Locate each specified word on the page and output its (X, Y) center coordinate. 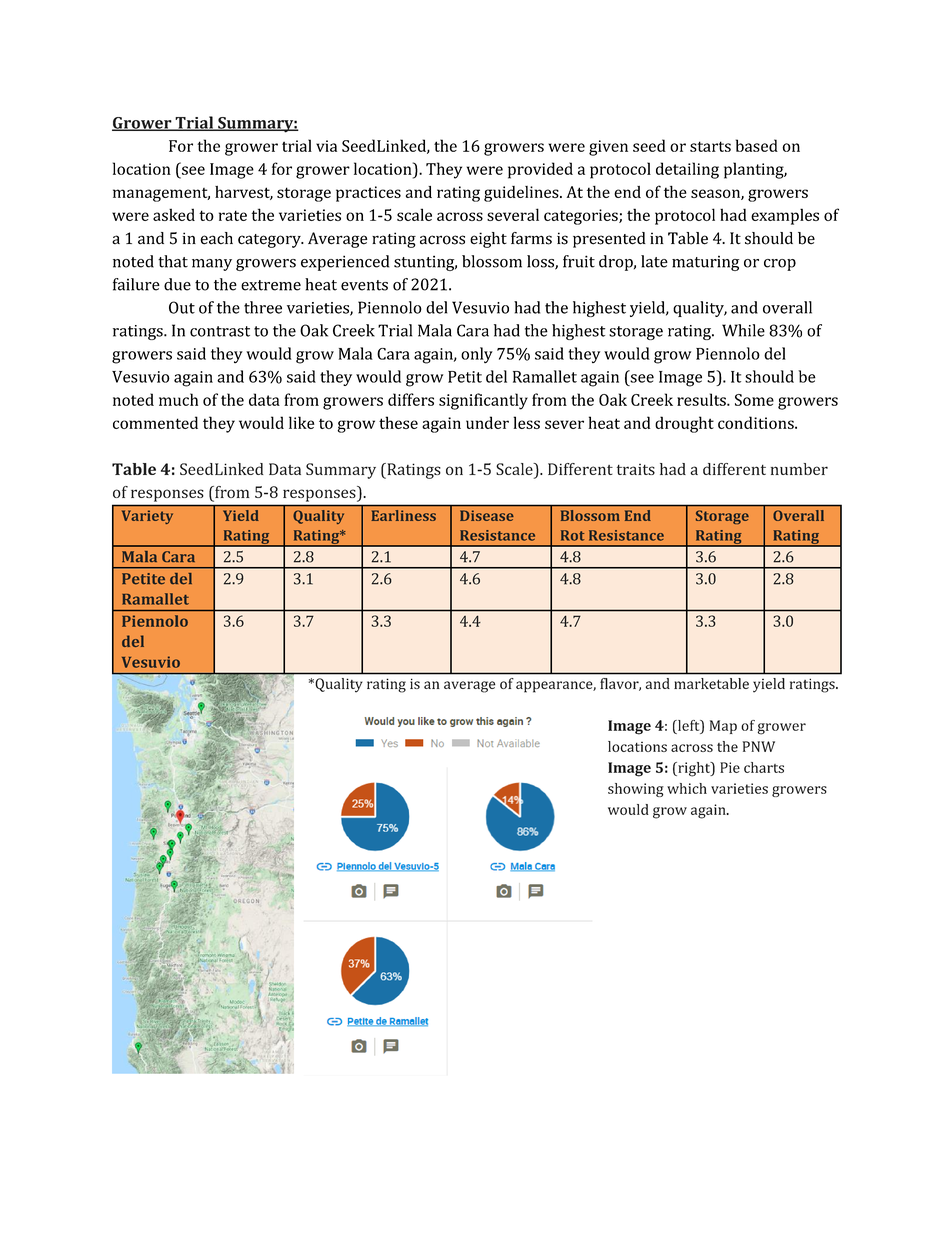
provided (540, 170)
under (487, 422)
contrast (220, 331)
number (799, 469)
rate (233, 215)
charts (764, 767)
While (743, 330)
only (477, 355)
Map (723, 727)
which (687, 788)
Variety (147, 517)
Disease (487, 515)
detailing (687, 170)
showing (636, 790)
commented (155, 422)
